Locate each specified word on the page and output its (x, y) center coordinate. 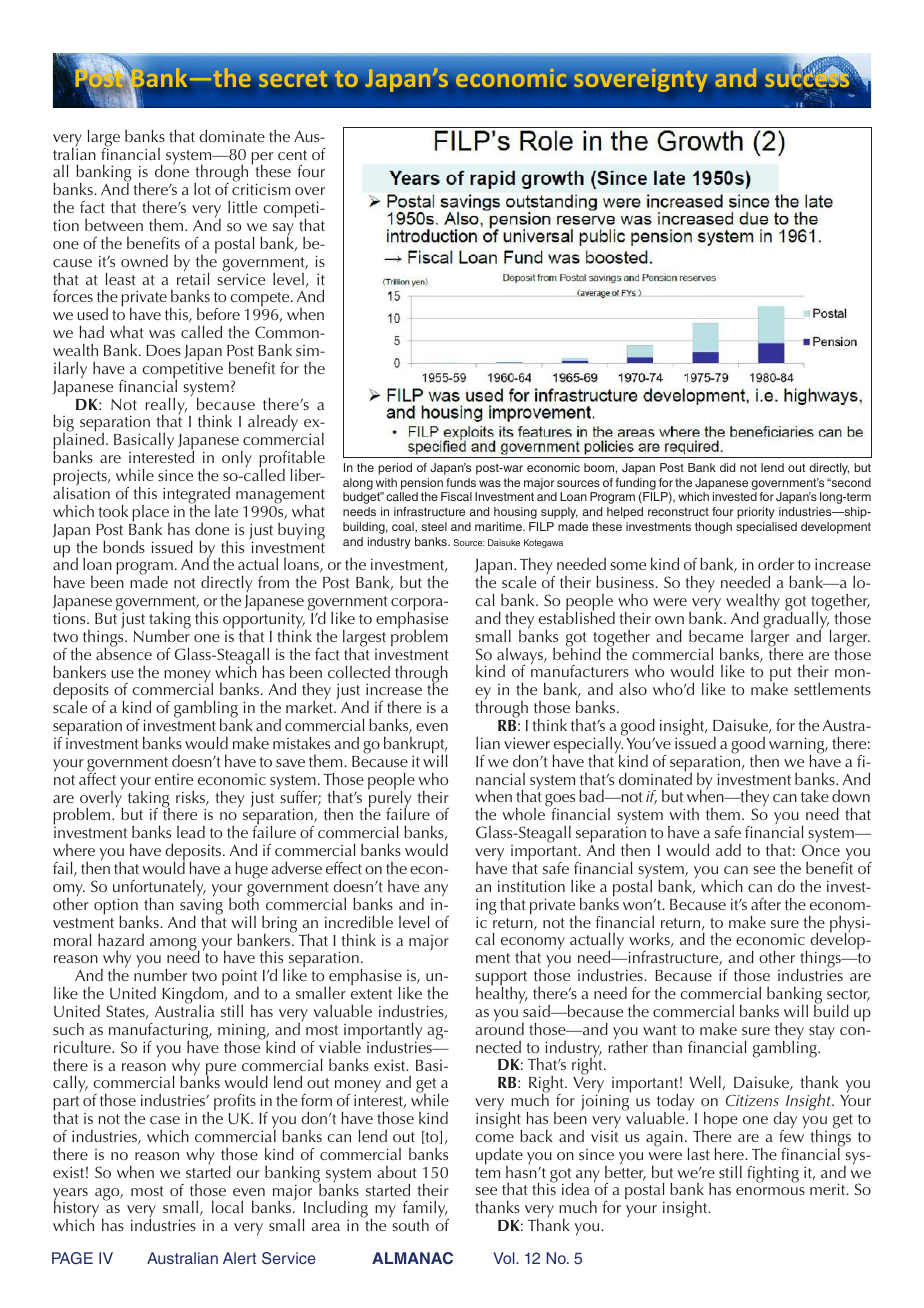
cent (292, 155)
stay (822, 1032)
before (218, 313)
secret (293, 80)
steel (434, 526)
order (776, 564)
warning (798, 746)
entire (174, 779)
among (174, 945)
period (395, 469)
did (727, 467)
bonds (124, 547)
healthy (501, 994)
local (227, 1207)
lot (202, 189)
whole (523, 814)
